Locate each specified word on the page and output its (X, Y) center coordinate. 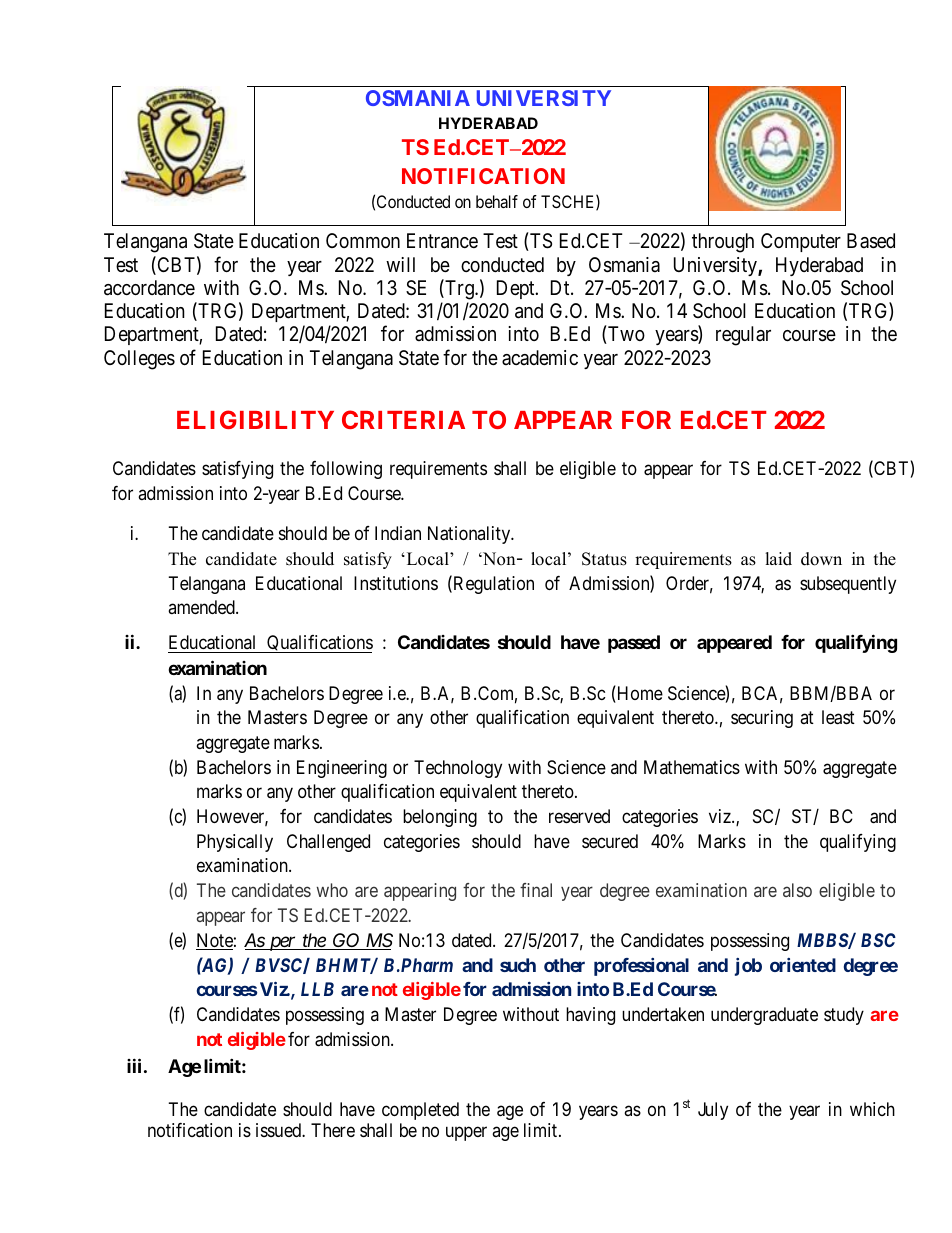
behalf (497, 201)
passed (634, 644)
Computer (801, 242)
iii (134, 1065)
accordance (149, 288)
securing (762, 719)
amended (202, 607)
